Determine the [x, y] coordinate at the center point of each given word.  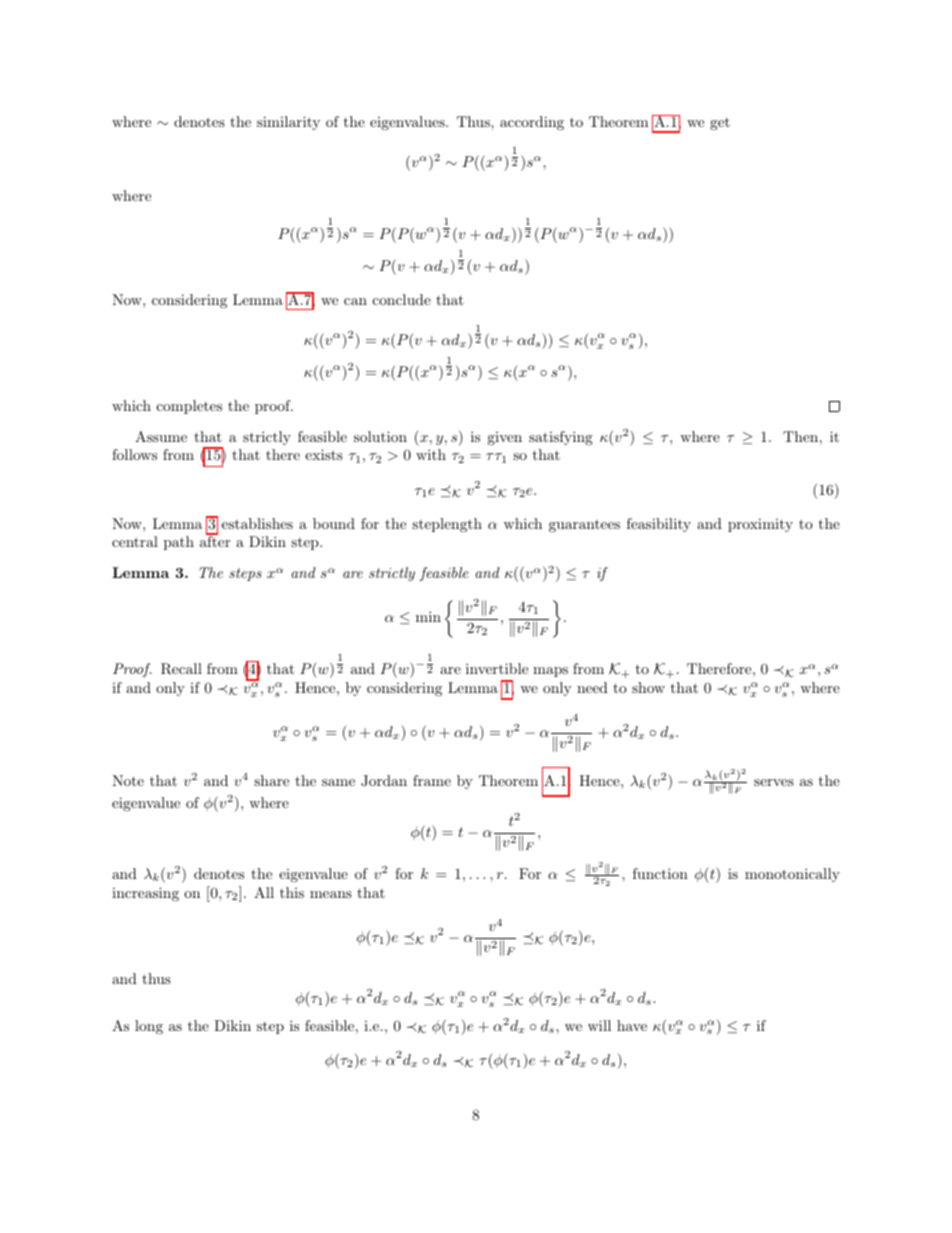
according [532, 123]
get [720, 124]
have [632, 1025]
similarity [288, 123]
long [149, 1027]
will [599, 1025]
